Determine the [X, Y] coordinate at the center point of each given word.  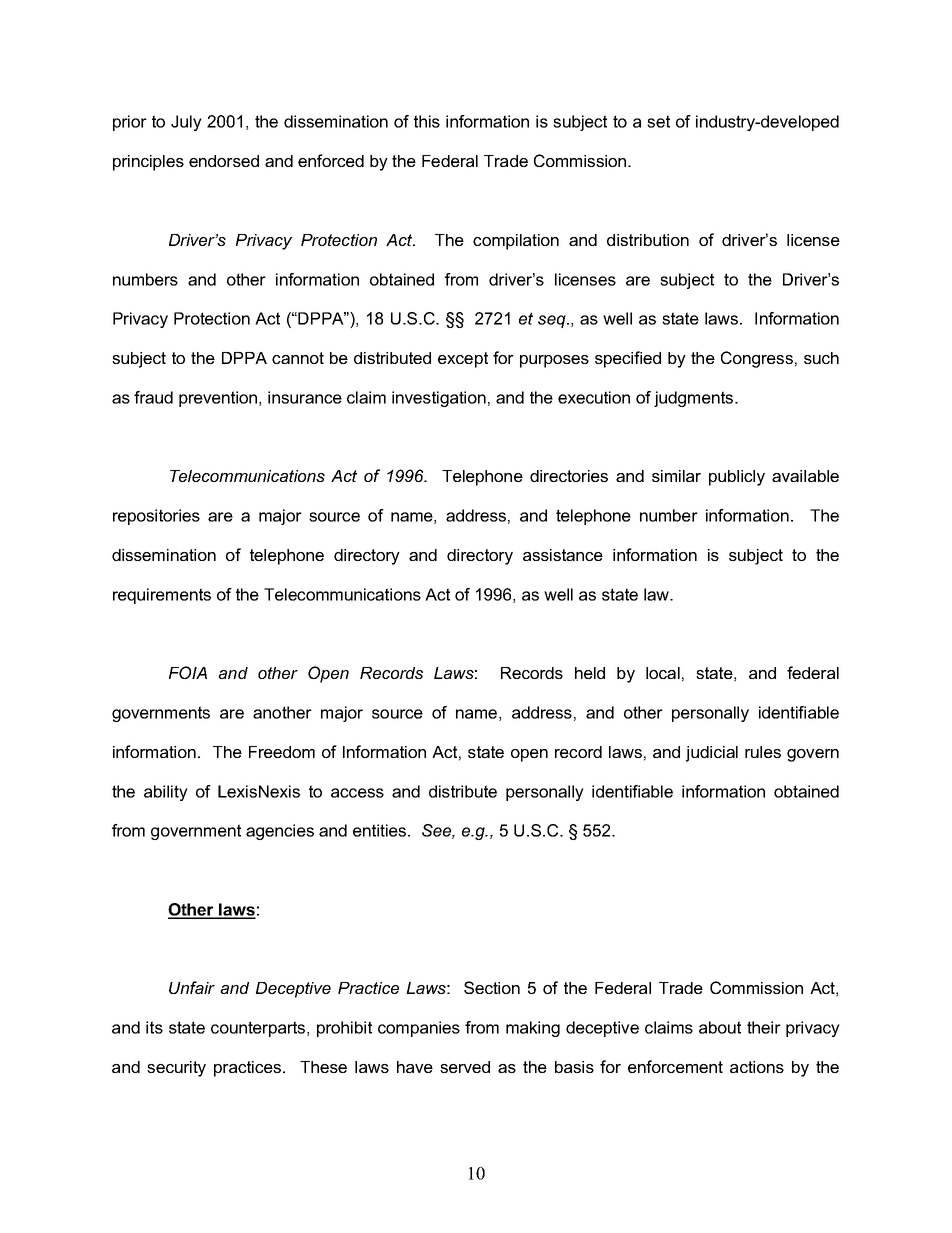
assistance [563, 555]
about [720, 1027]
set [658, 121]
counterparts [259, 1029]
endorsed [224, 161]
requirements [162, 596]
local [663, 673]
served [465, 1067]
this [427, 121]
